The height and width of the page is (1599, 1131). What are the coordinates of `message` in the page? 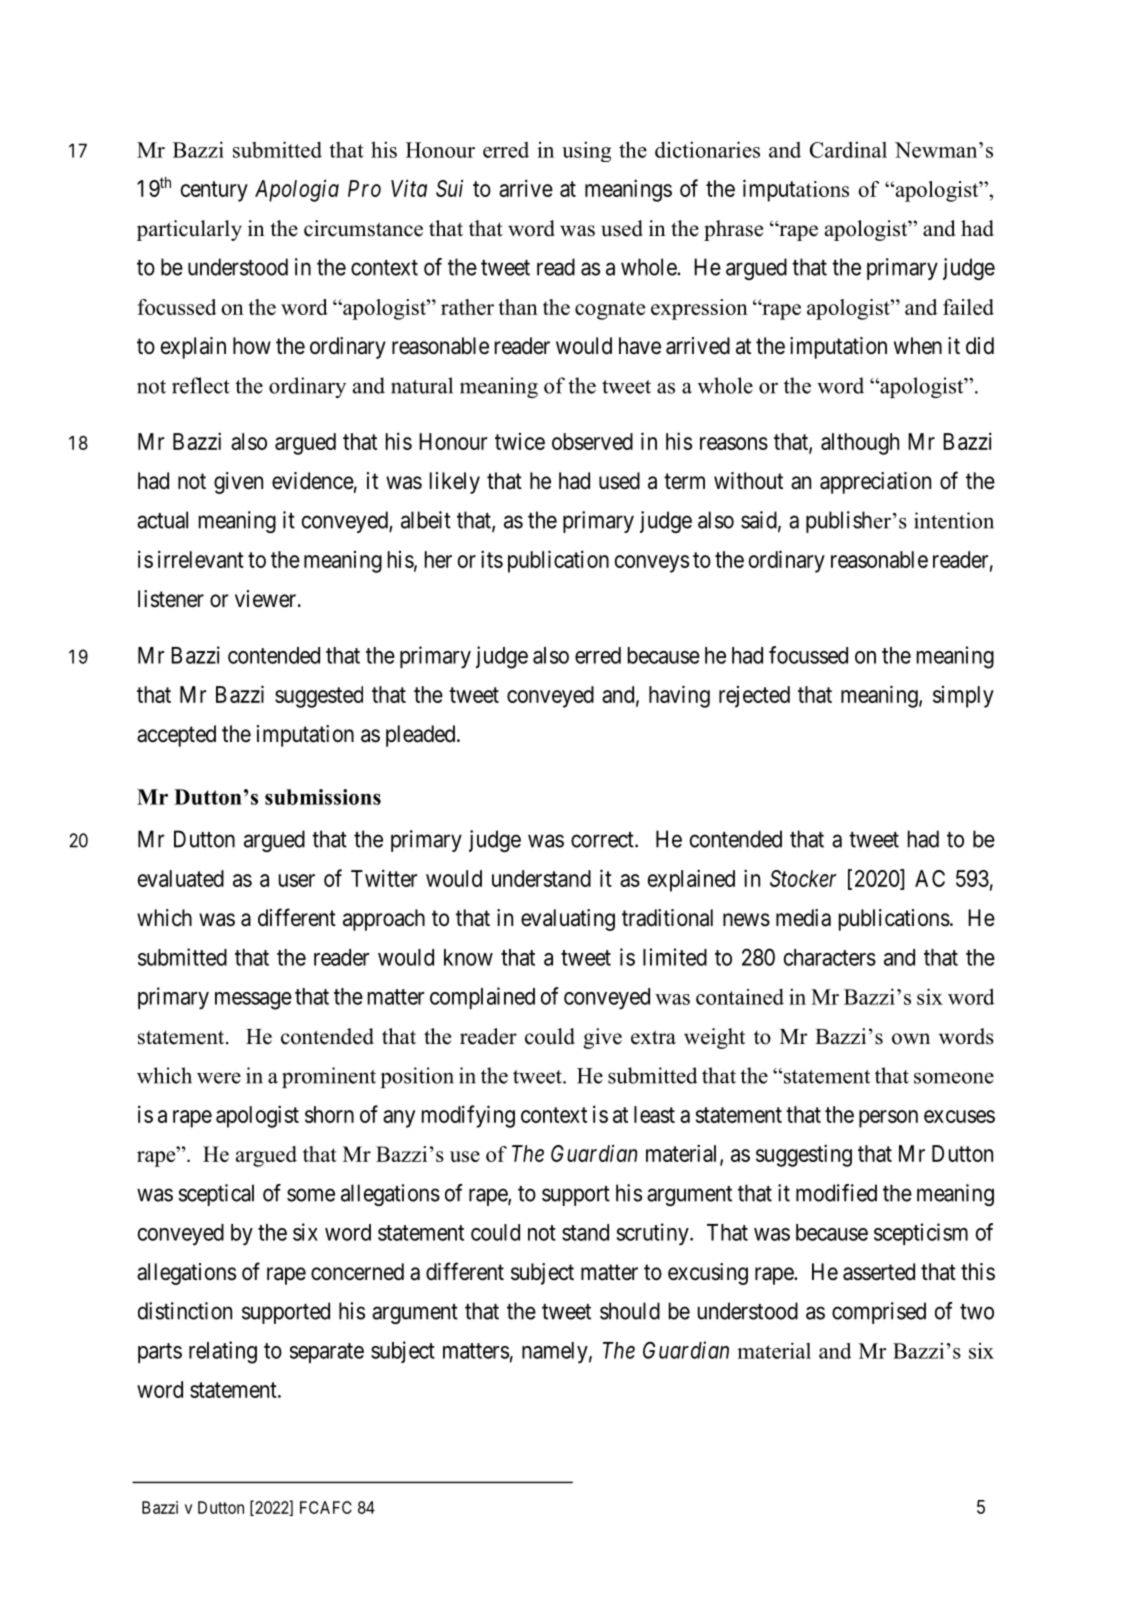 It's located at (253, 1001).
